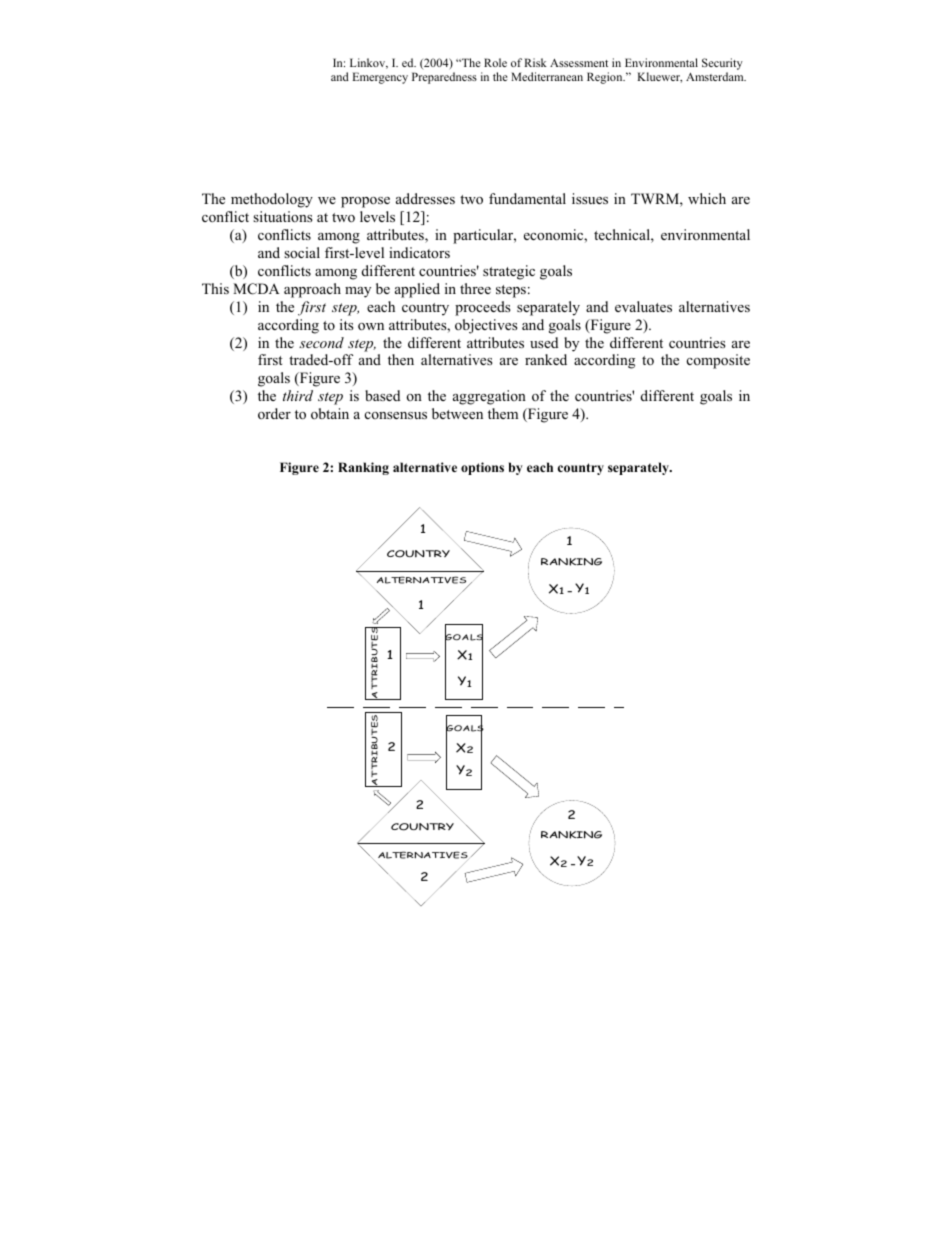 Image resolution: width=952 pixels, height=1233 pixels. What do you see at coordinates (489, 397) in the screenshot?
I see `aggregation` at bounding box center [489, 397].
